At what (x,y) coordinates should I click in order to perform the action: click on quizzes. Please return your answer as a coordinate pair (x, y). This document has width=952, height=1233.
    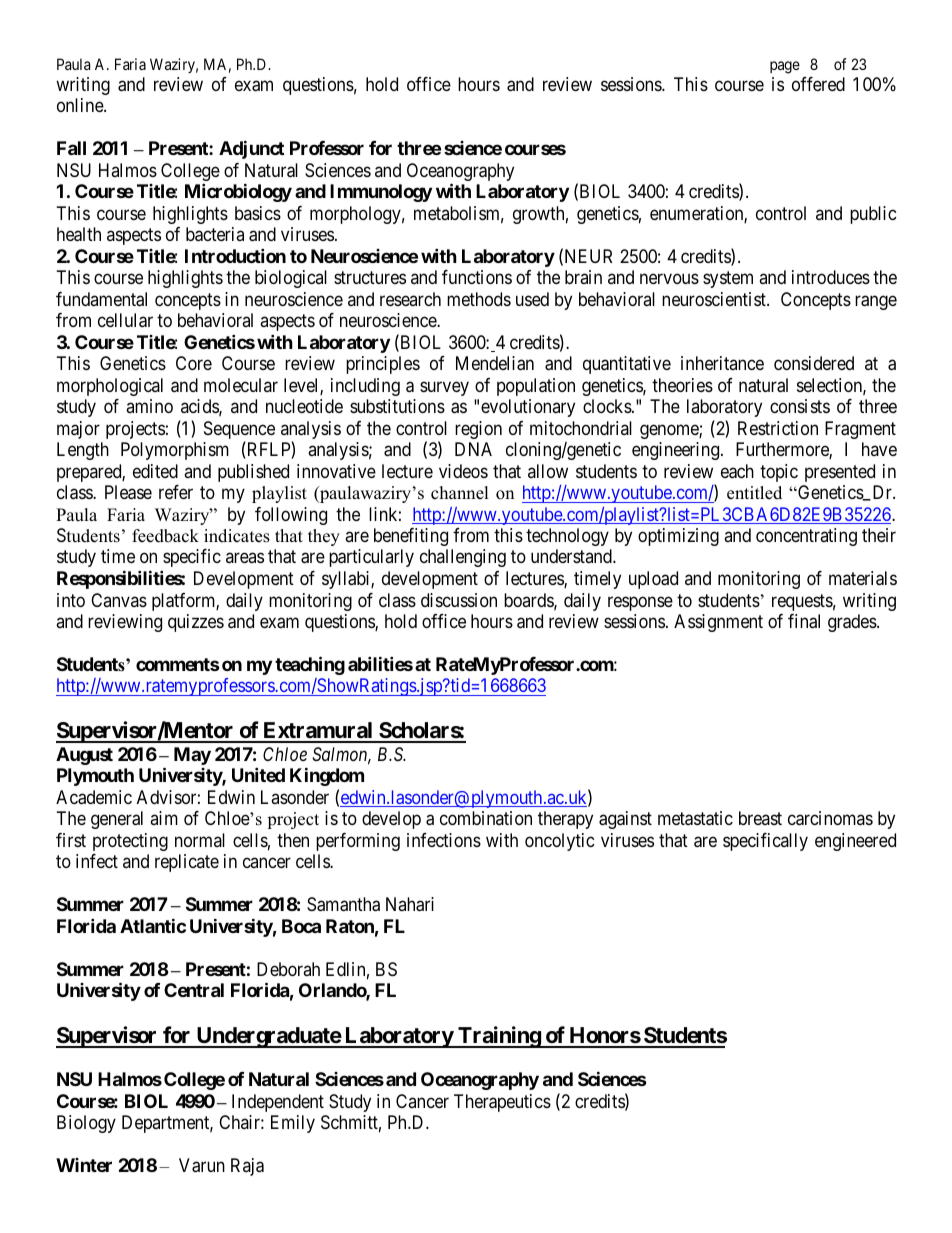
    Looking at the image, I should click on (196, 623).
